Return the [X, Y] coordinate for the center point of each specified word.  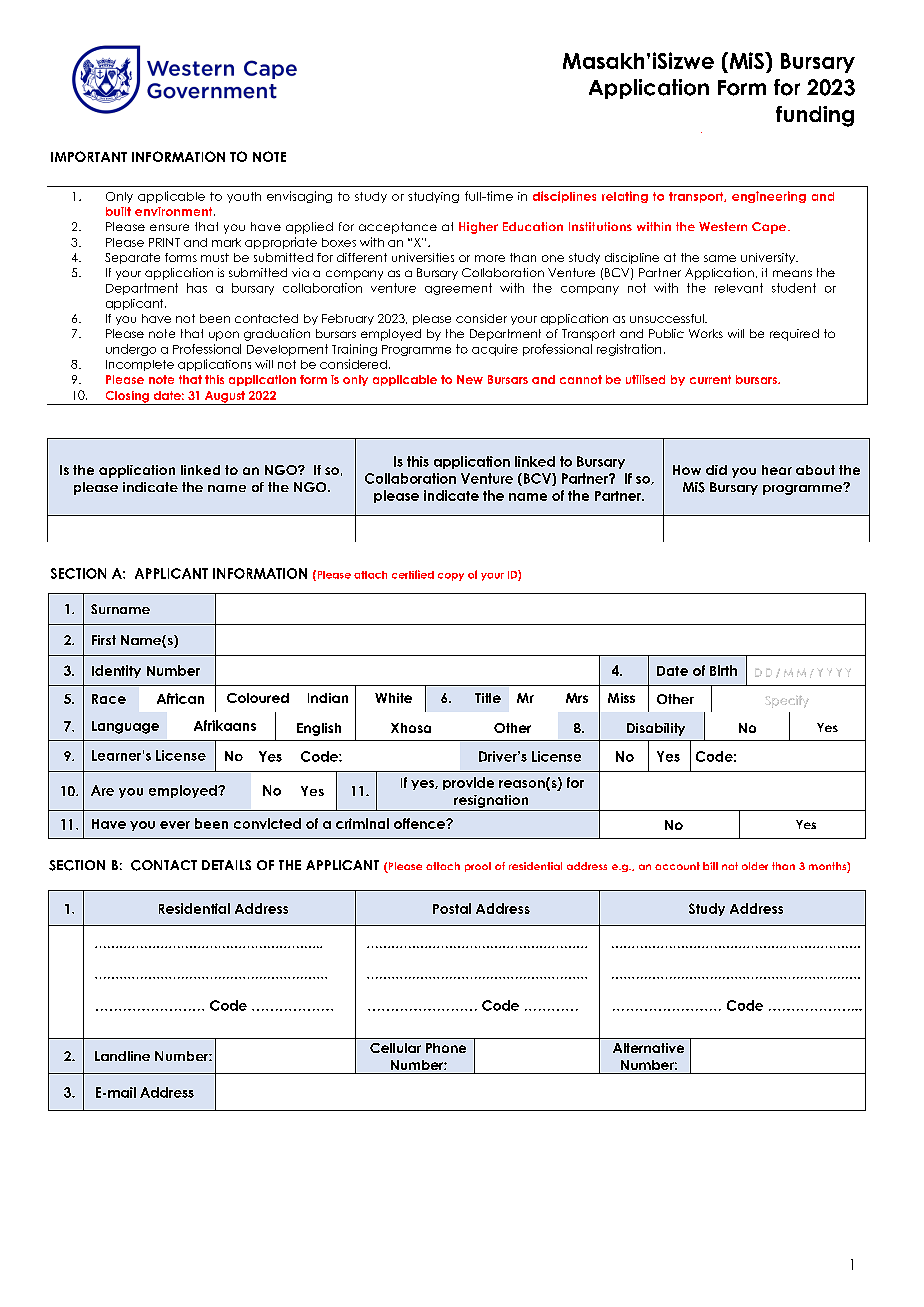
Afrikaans [225, 725]
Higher [478, 228]
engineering [769, 197]
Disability [656, 729]
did [716, 470]
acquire [495, 350]
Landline [122, 1056]
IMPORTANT [89, 156]
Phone [446, 1048]
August [224, 398]
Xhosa [411, 728]
